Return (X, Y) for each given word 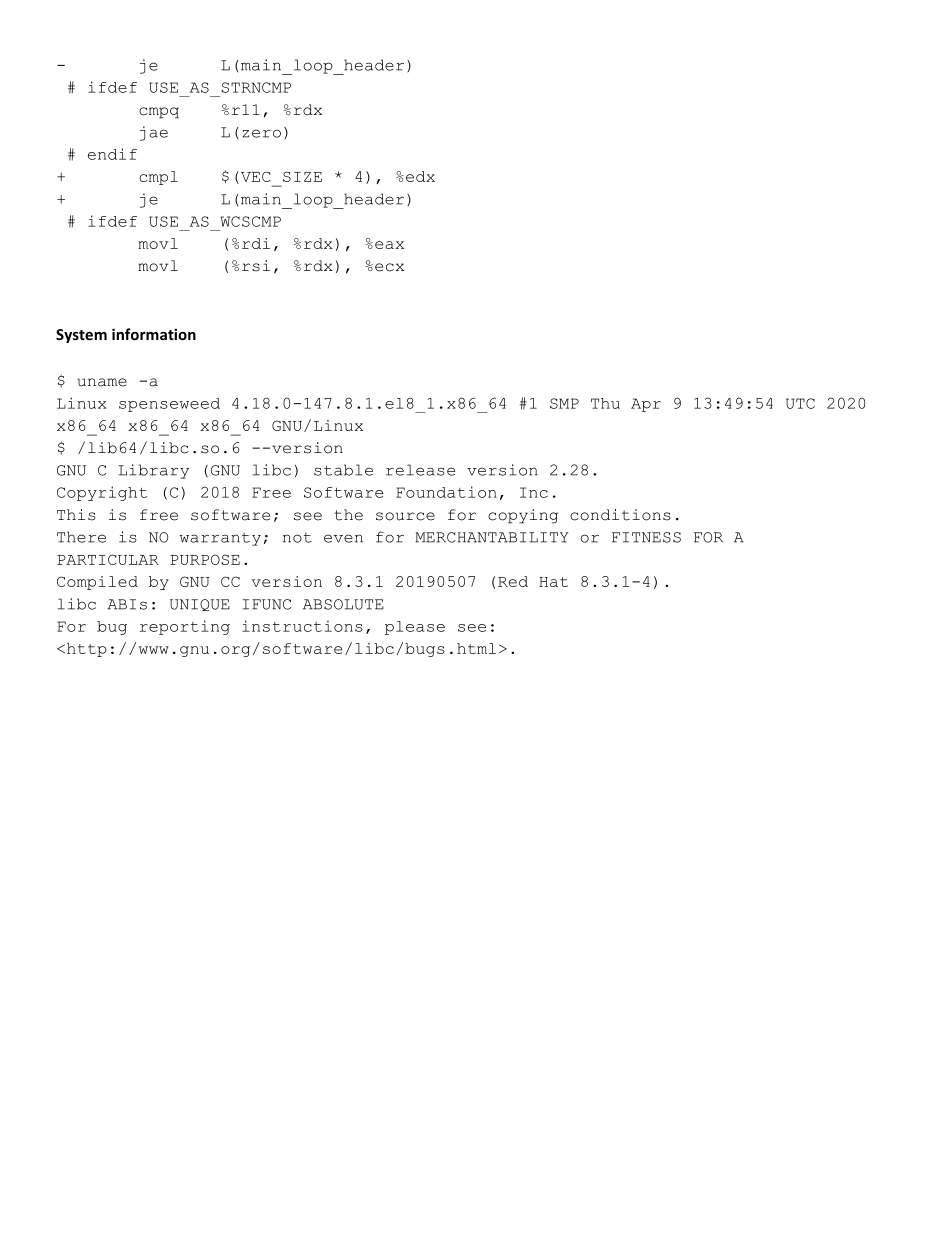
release (420, 470)
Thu (605, 403)
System (81, 336)
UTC (800, 403)
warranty (220, 539)
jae (154, 133)
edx (420, 176)
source (405, 516)
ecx (389, 267)
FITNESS (646, 537)
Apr (646, 405)
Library (154, 471)
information (154, 334)
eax (389, 245)
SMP (564, 403)
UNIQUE (200, 605)
